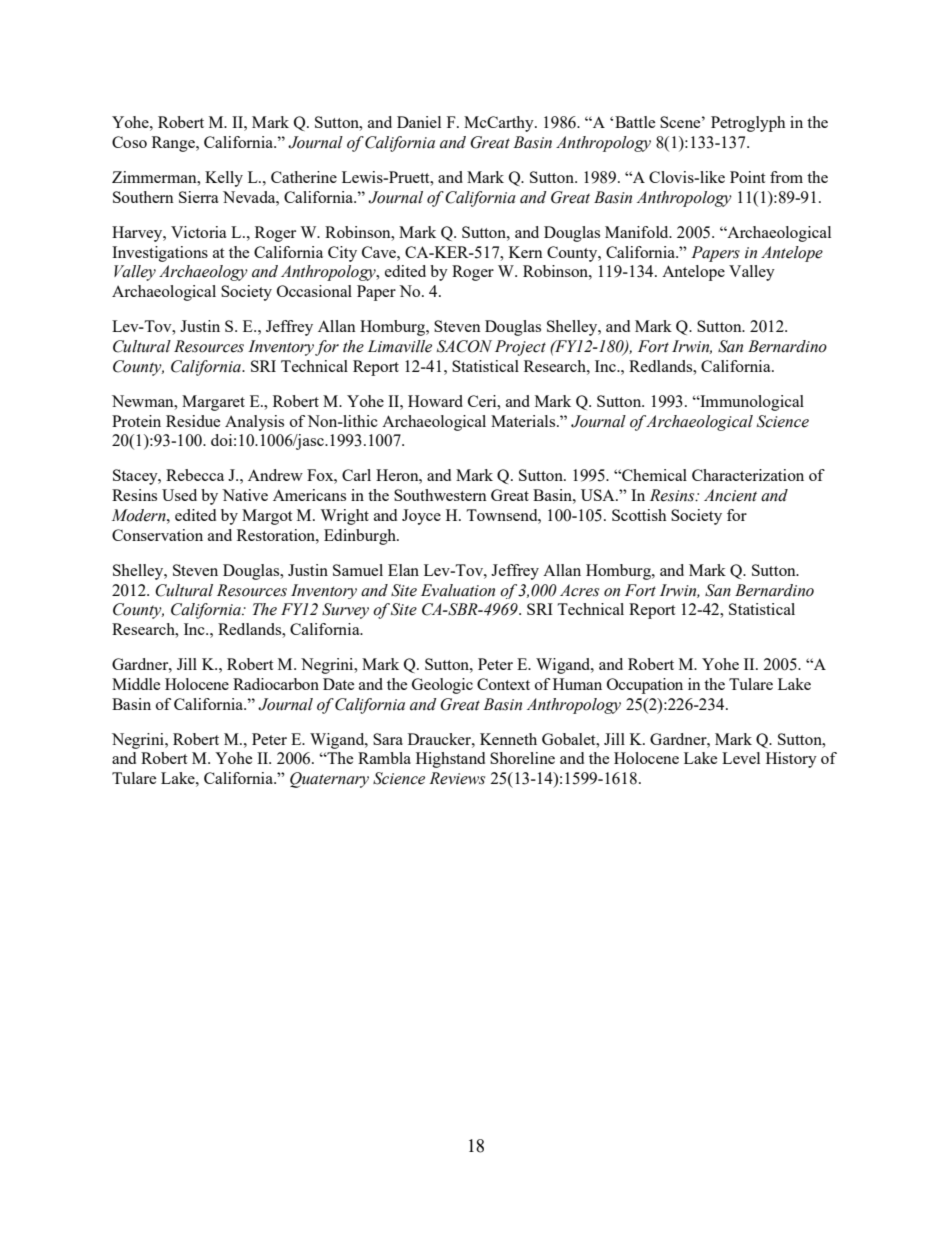  I want to click on Manifold, so click(638, 232).
